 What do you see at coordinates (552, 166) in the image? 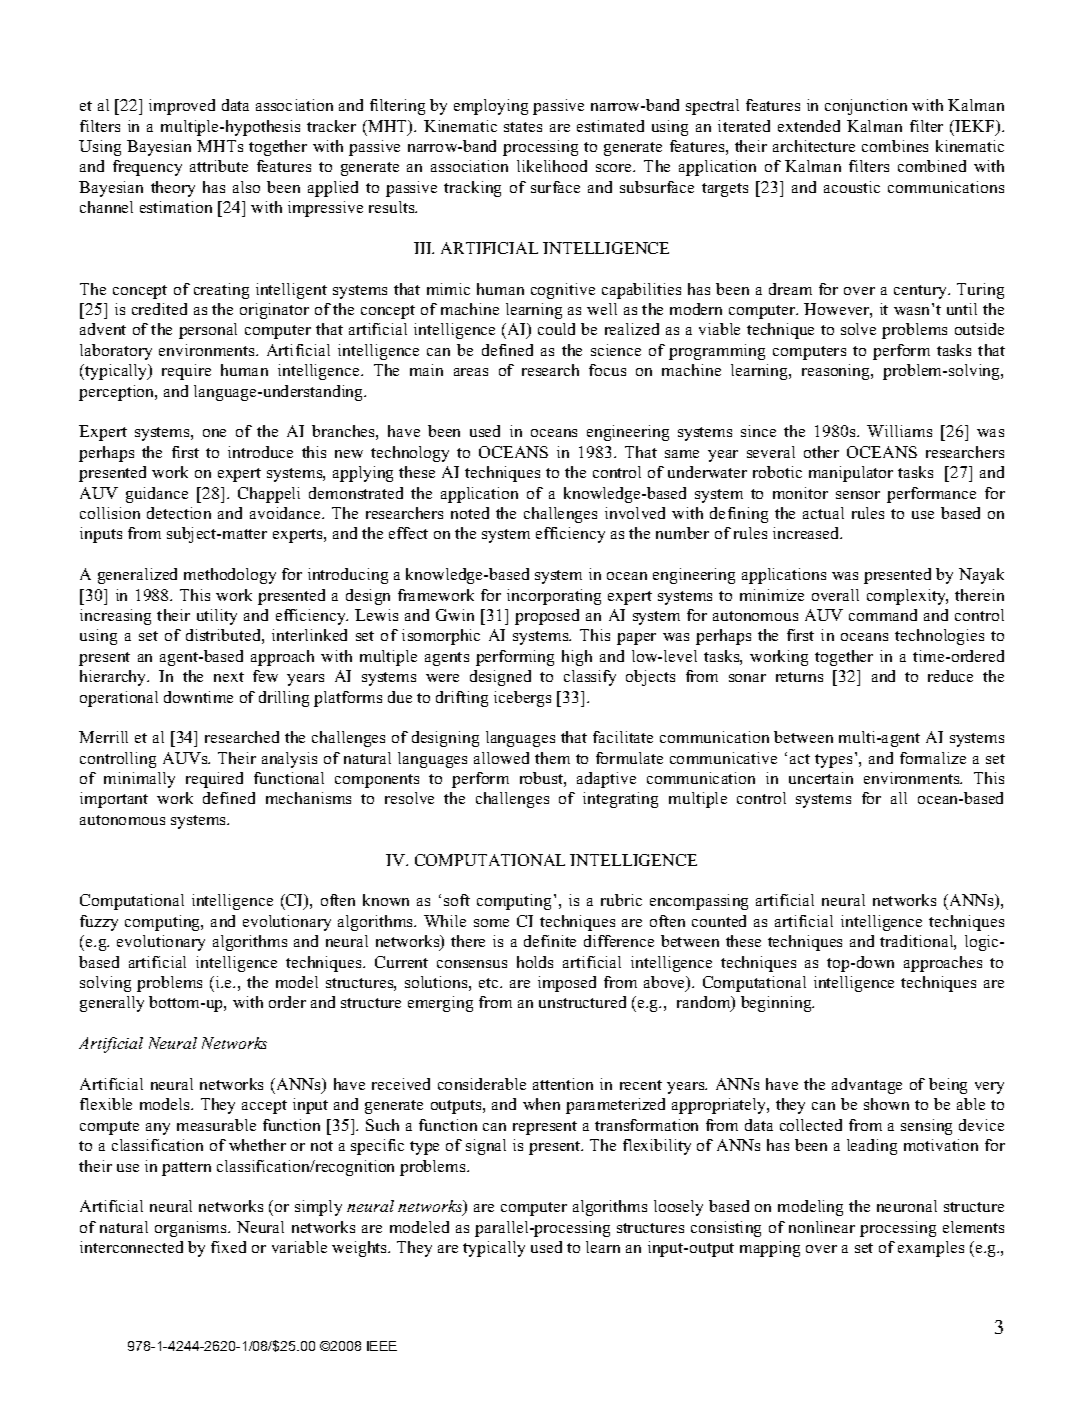
I see `likelihood` at bounding box center [552, 166].
